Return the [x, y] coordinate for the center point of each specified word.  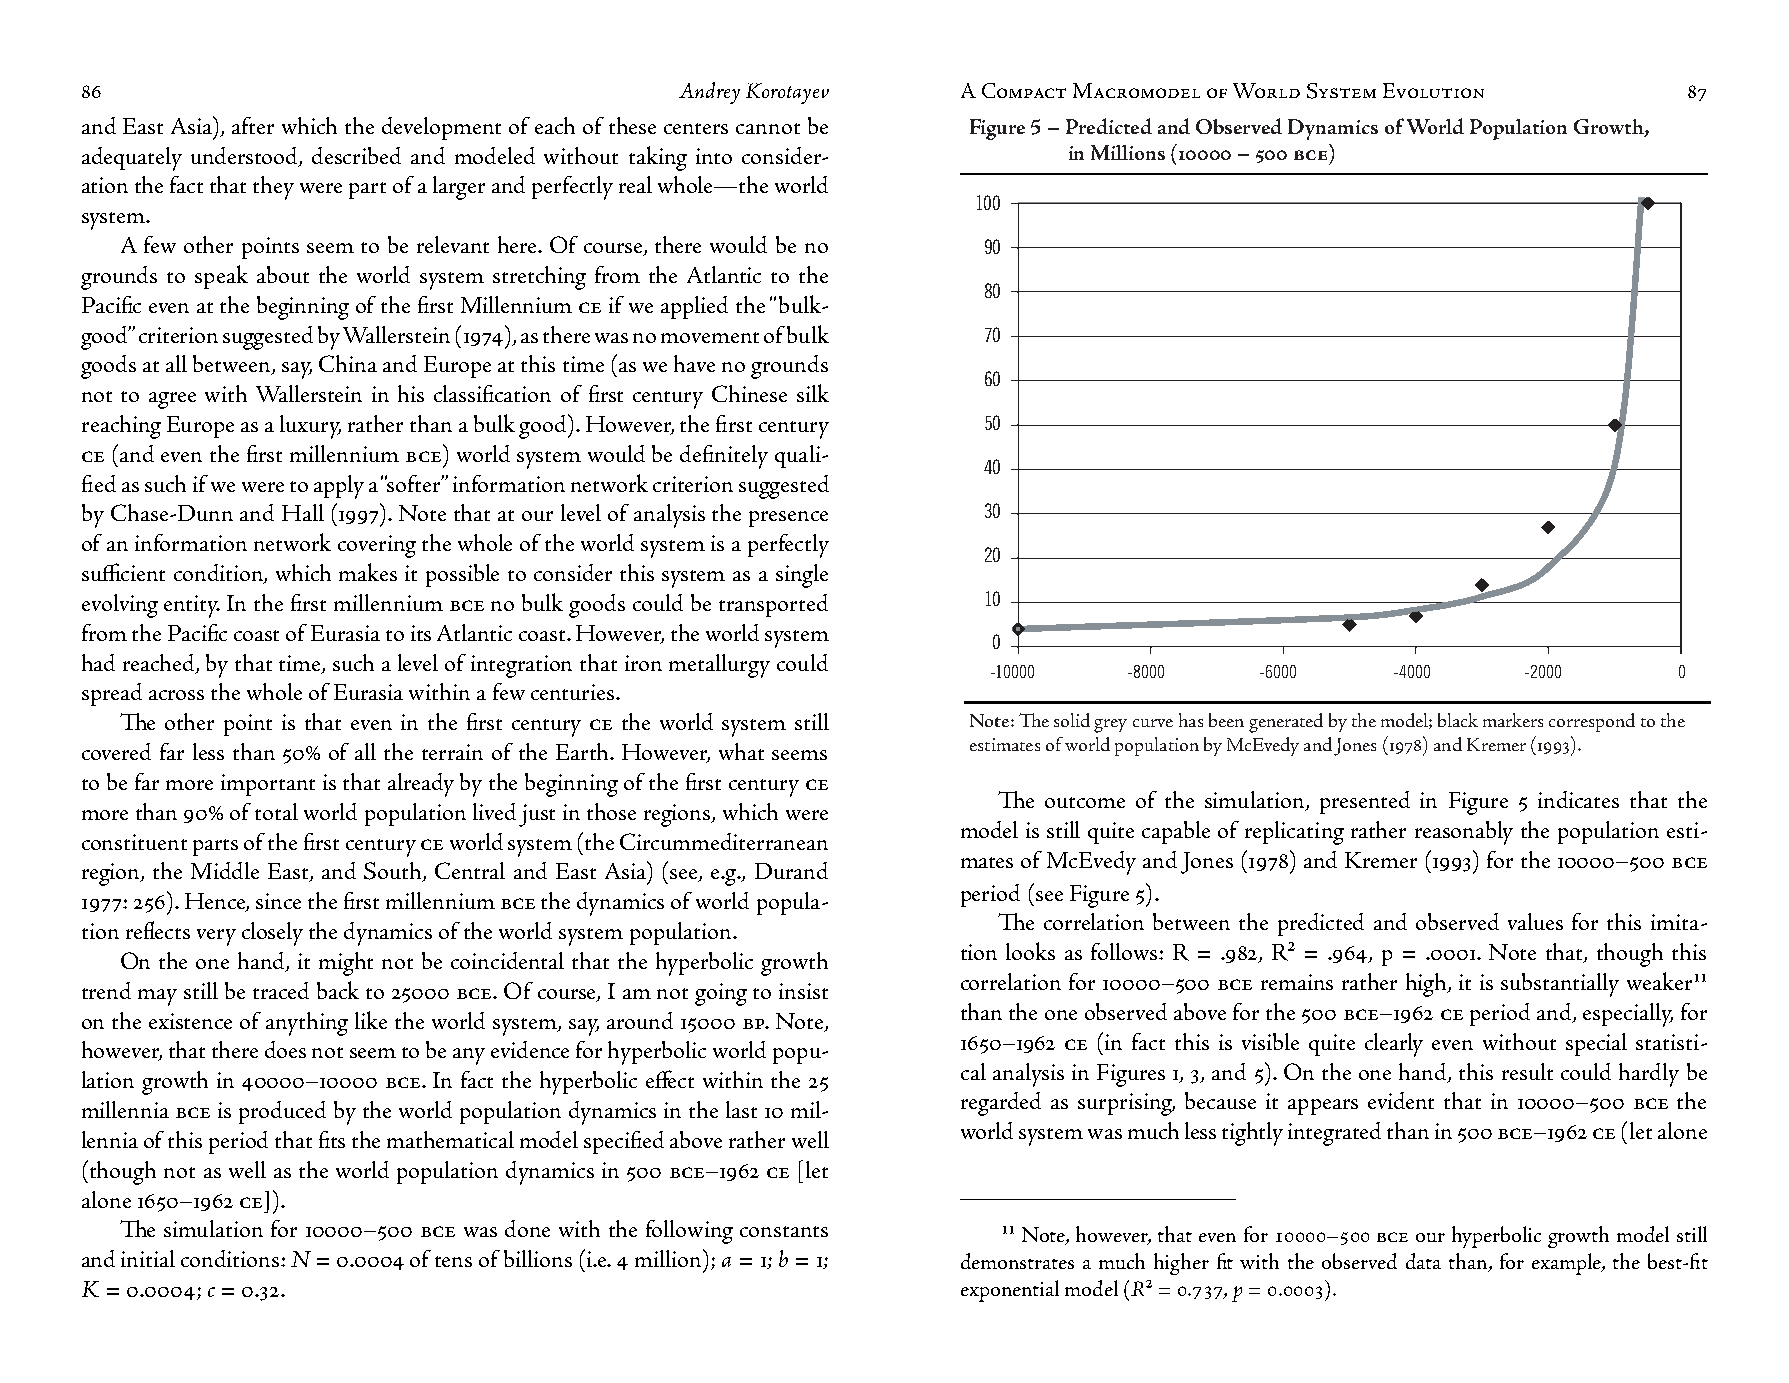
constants [784, 1231]
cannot [768, 128]
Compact [1024, 90]
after [253, 125]
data [1423, 1261]
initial [148, 1258]
